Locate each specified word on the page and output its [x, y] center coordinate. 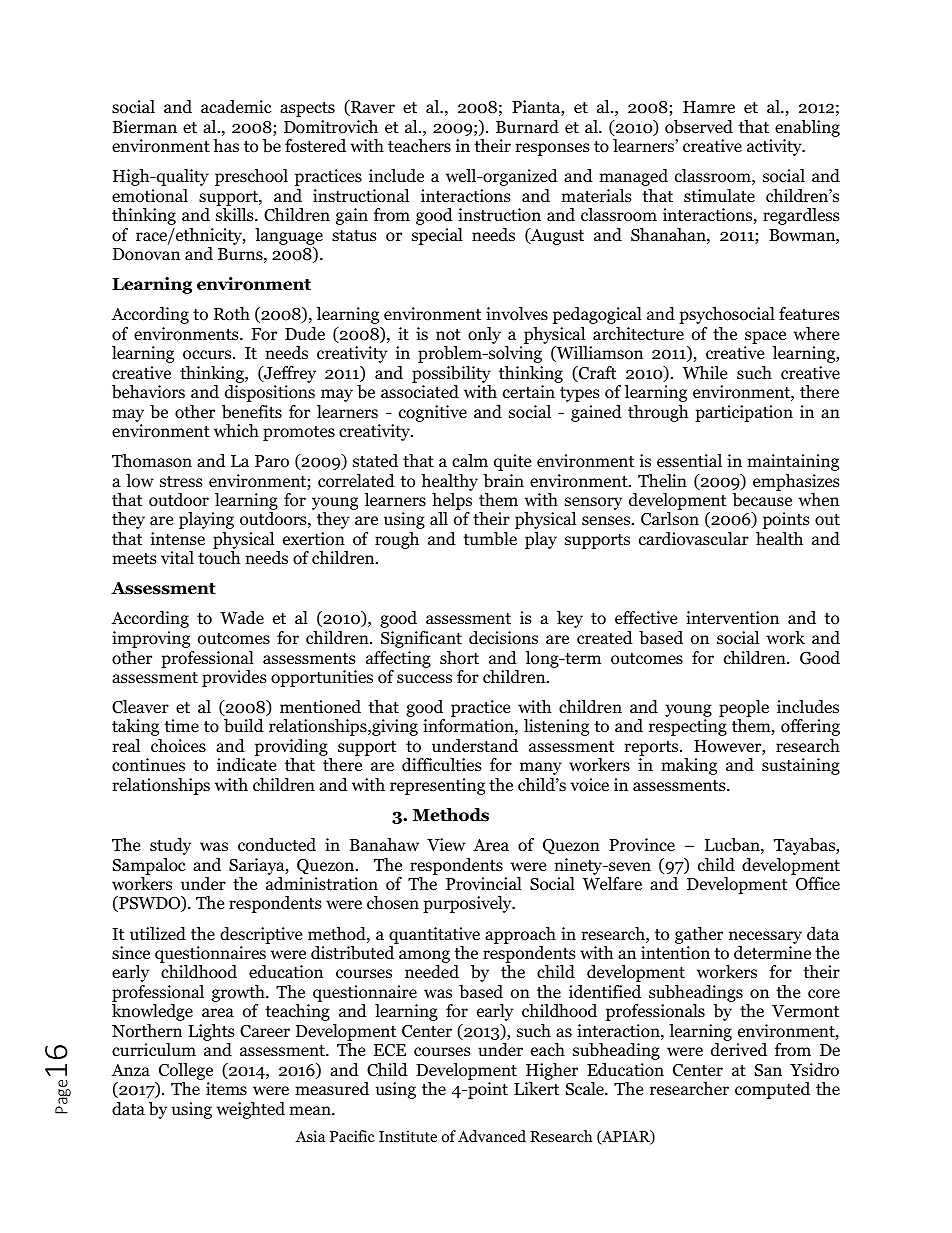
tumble [490, 539]
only [484, 335]
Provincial [484, 884]
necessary [765, 937]
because [762, 500]
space [765, 337]
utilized [158, 934]
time [181, 725]
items [226, 1088]
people [744, 710]
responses [552, 149]
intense [178, 539]
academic [236, 107]
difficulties [442, 764]
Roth [232, 314]
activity [775, 147]
